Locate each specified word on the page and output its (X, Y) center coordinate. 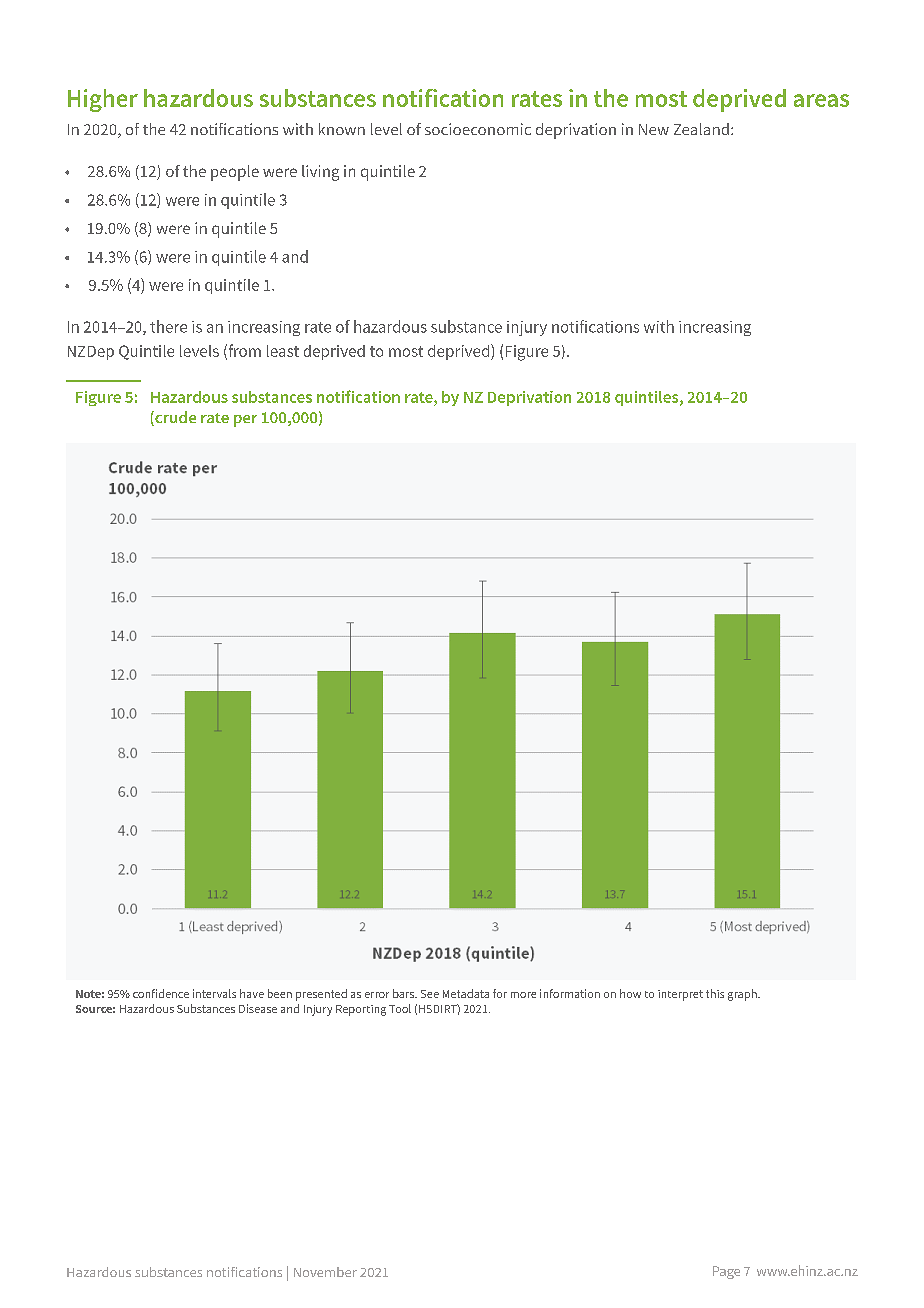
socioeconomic (478, 129)
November (325, 1272)
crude (174, 418)
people (235, 173)
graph (743, 995)
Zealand (701, 129)
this (715, 993)
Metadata (466, 993)
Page (726, 1272)
